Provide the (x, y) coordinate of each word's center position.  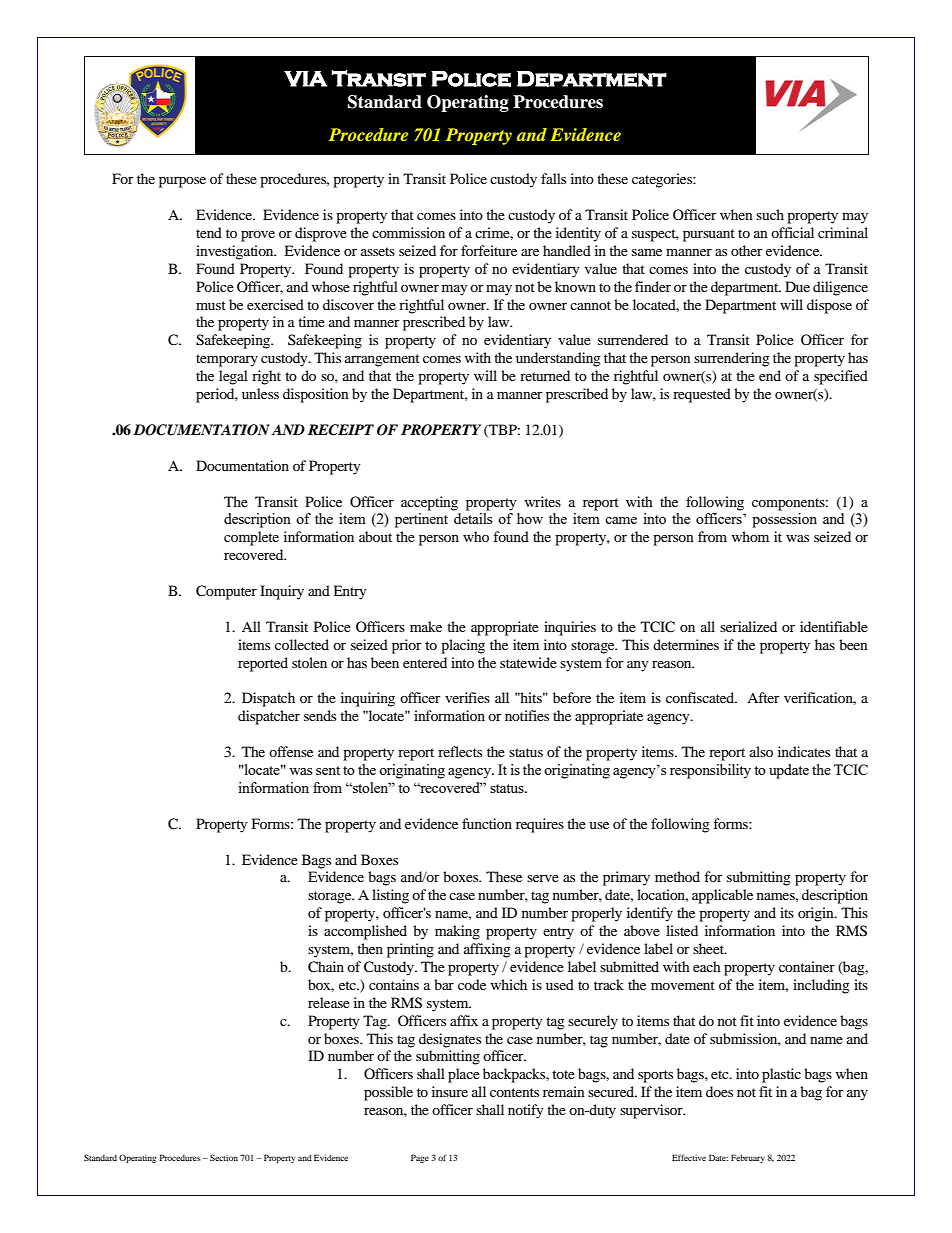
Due (797, 286)
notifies (527, 715)
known (575, 286)
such (770, 214)
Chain (326, 967)
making (457, 932)
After (763, 697)
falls (553, 178)
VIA (306, 79)
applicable (722, 896)
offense (291, 751)
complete (251, 538)
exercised (275, 304)
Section (224, 1157)
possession (784, 520)
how (530, 518)
